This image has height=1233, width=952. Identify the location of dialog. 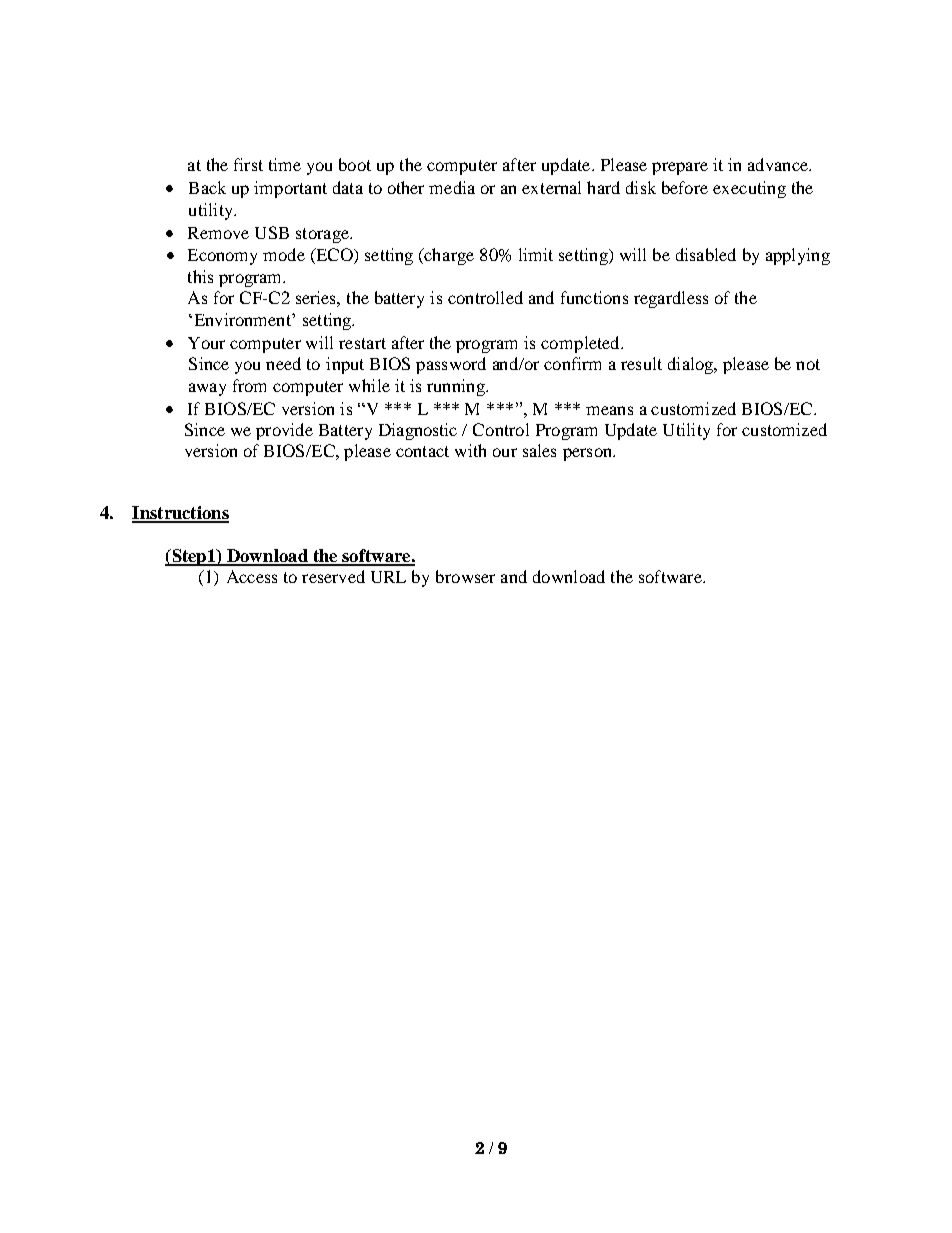
(692, 365).
